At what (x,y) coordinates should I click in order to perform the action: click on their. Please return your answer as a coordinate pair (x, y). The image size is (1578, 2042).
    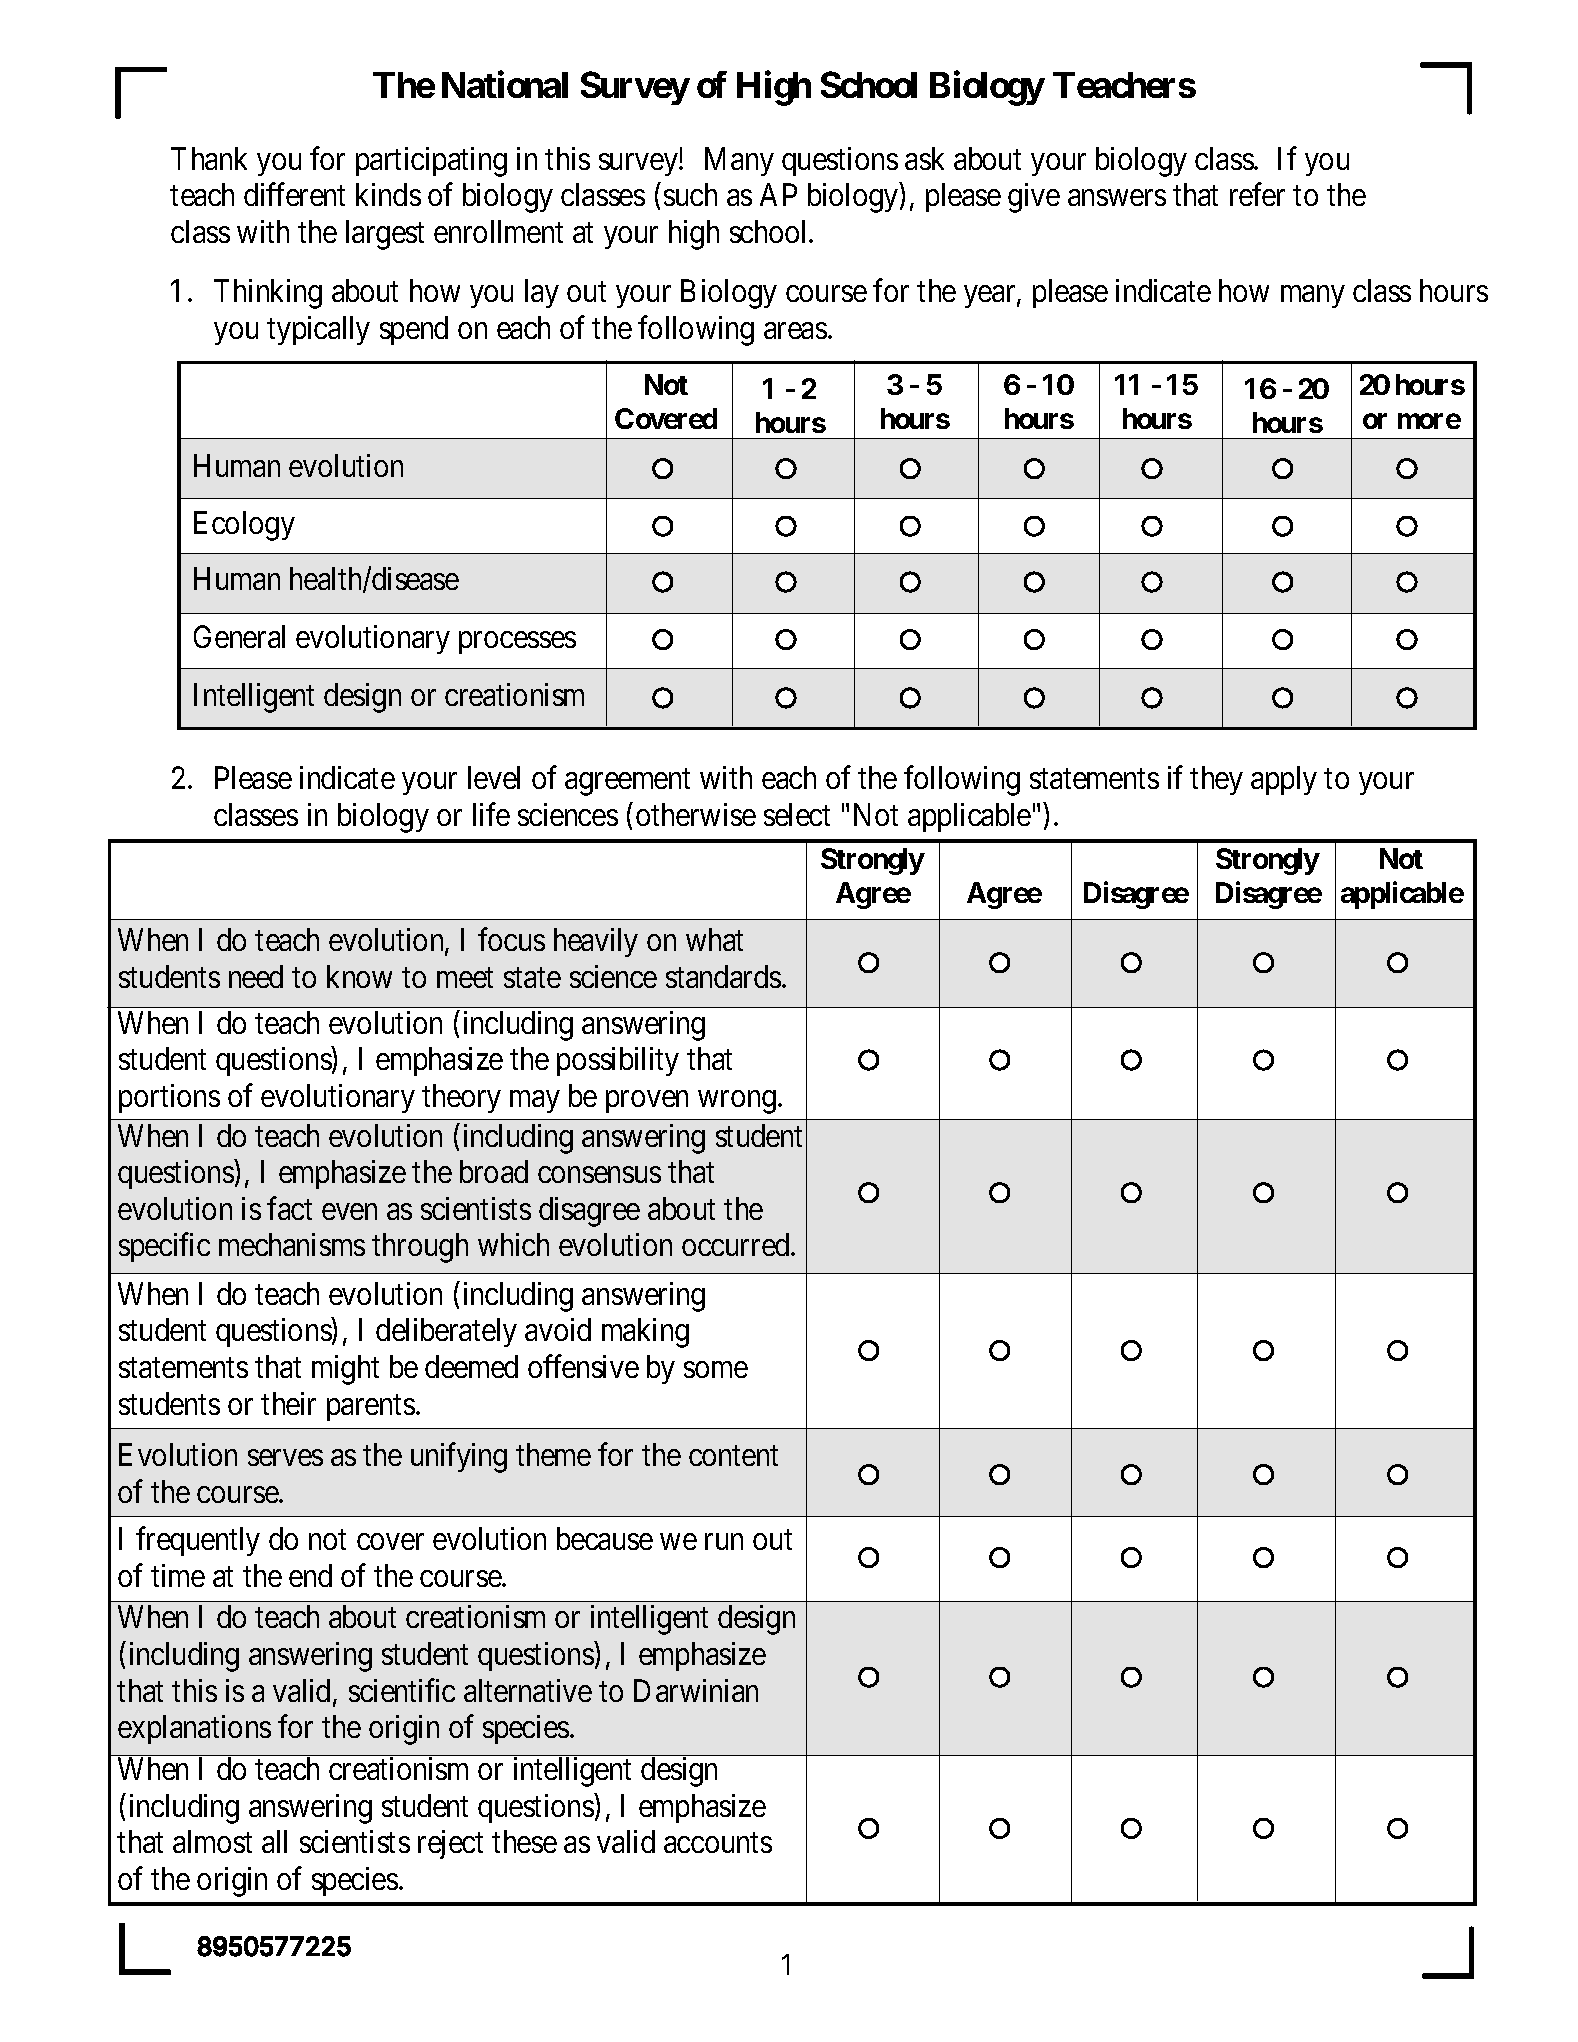
    Looking at the image, I should click on (288, 1403).
